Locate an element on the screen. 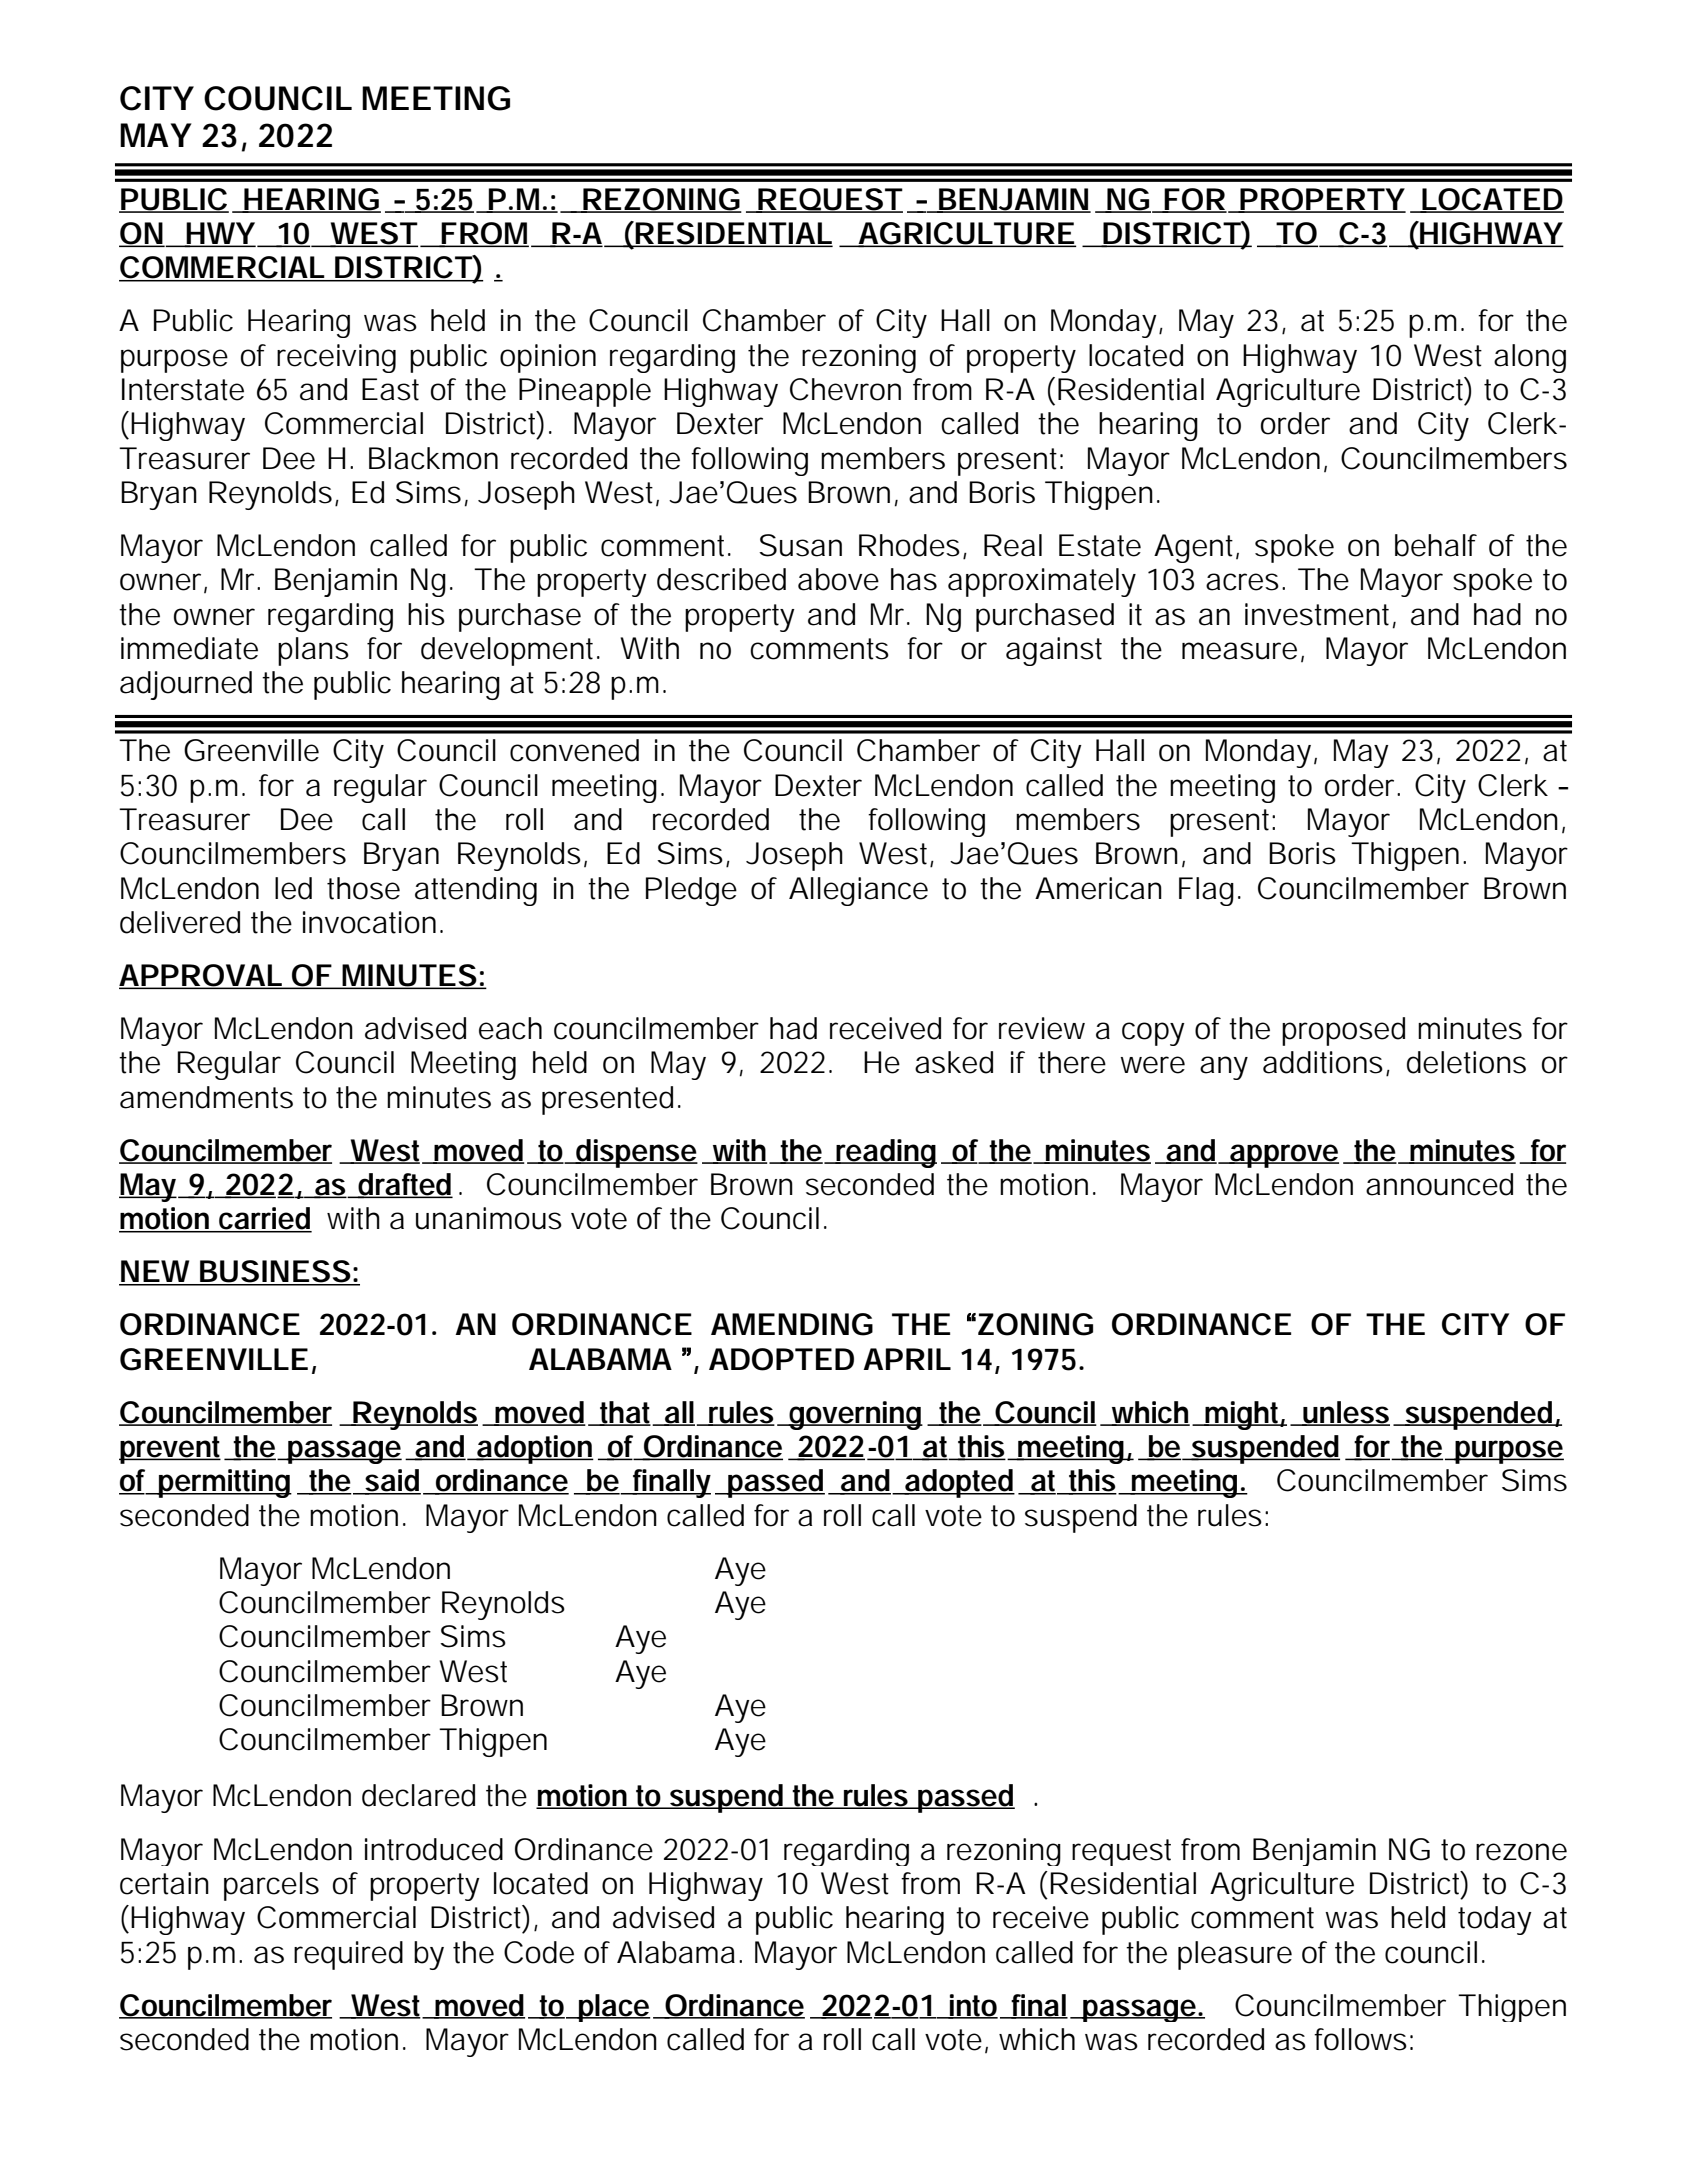 The height and width of the screenshot is (2183, 1687). required is located at coordinates (348, 1955).
